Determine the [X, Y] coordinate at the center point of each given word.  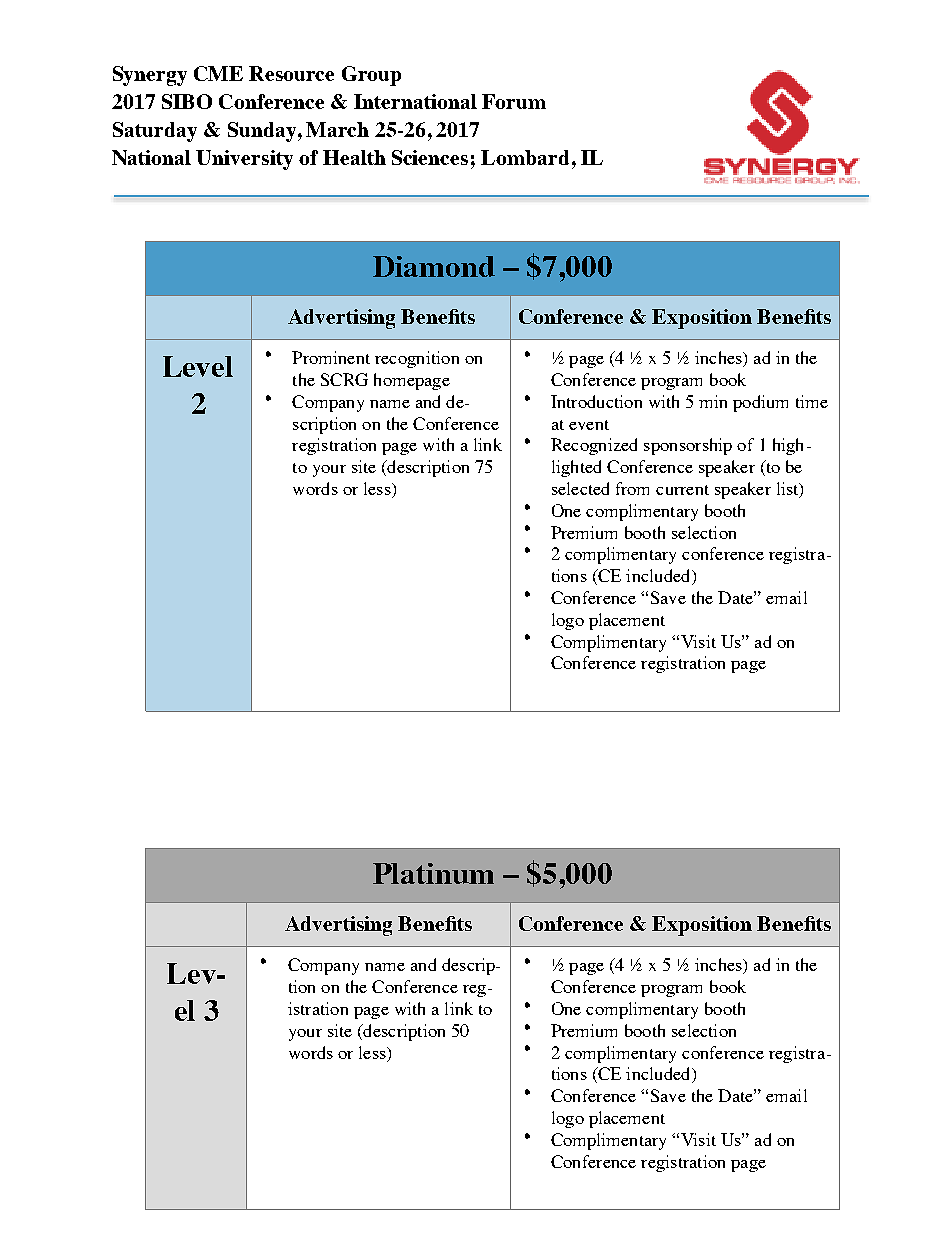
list [789, 490]
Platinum [433, 873]
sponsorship [688, 446]
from [632, 488]
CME [218, 73]
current [682, 490]
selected [580, 488]
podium [760, 403]
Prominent [331, 357]
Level [198, 366]
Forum [514, 101]
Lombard [525, 157]
